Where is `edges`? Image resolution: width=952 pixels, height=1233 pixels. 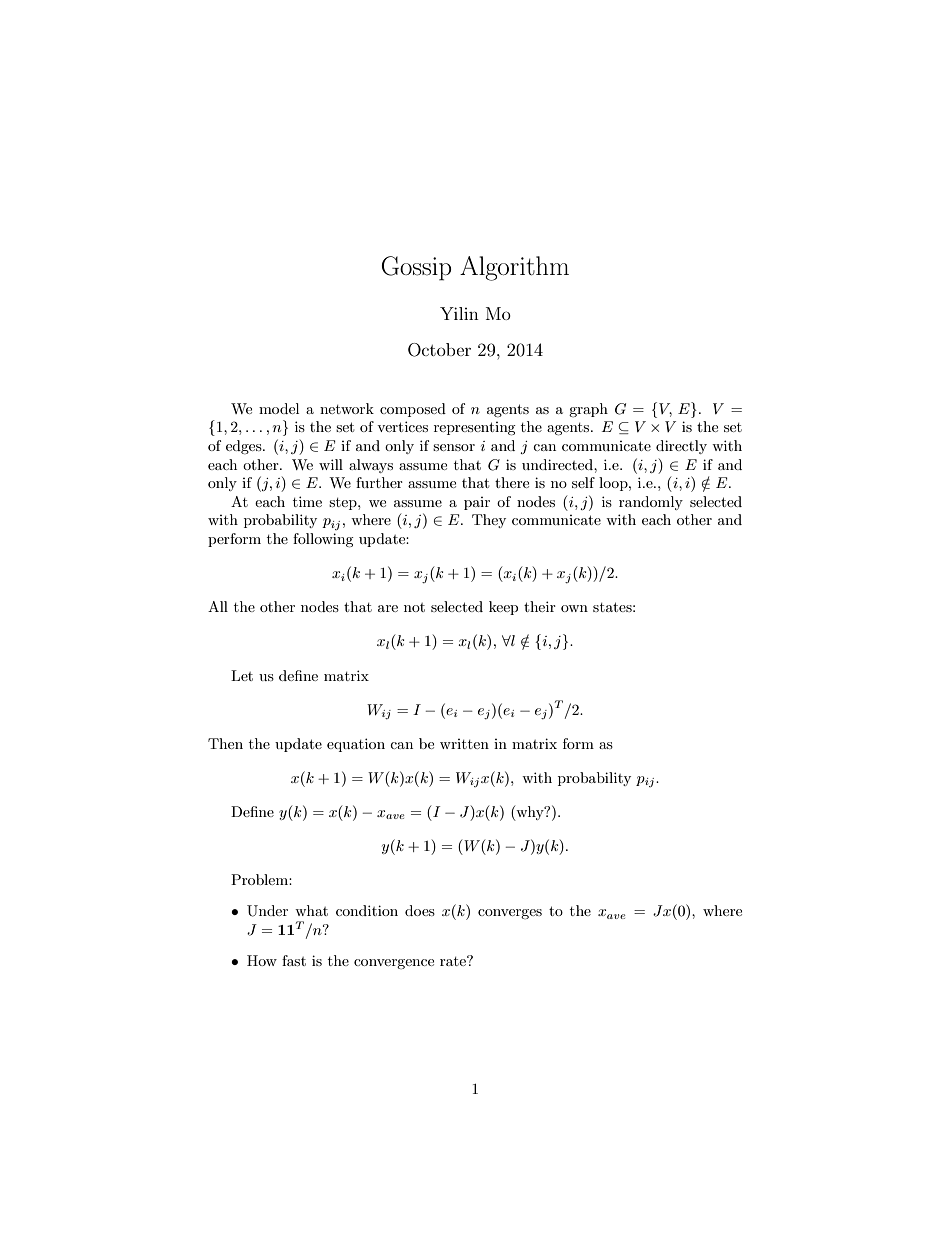
edges is located at coordinates (245, 447).
